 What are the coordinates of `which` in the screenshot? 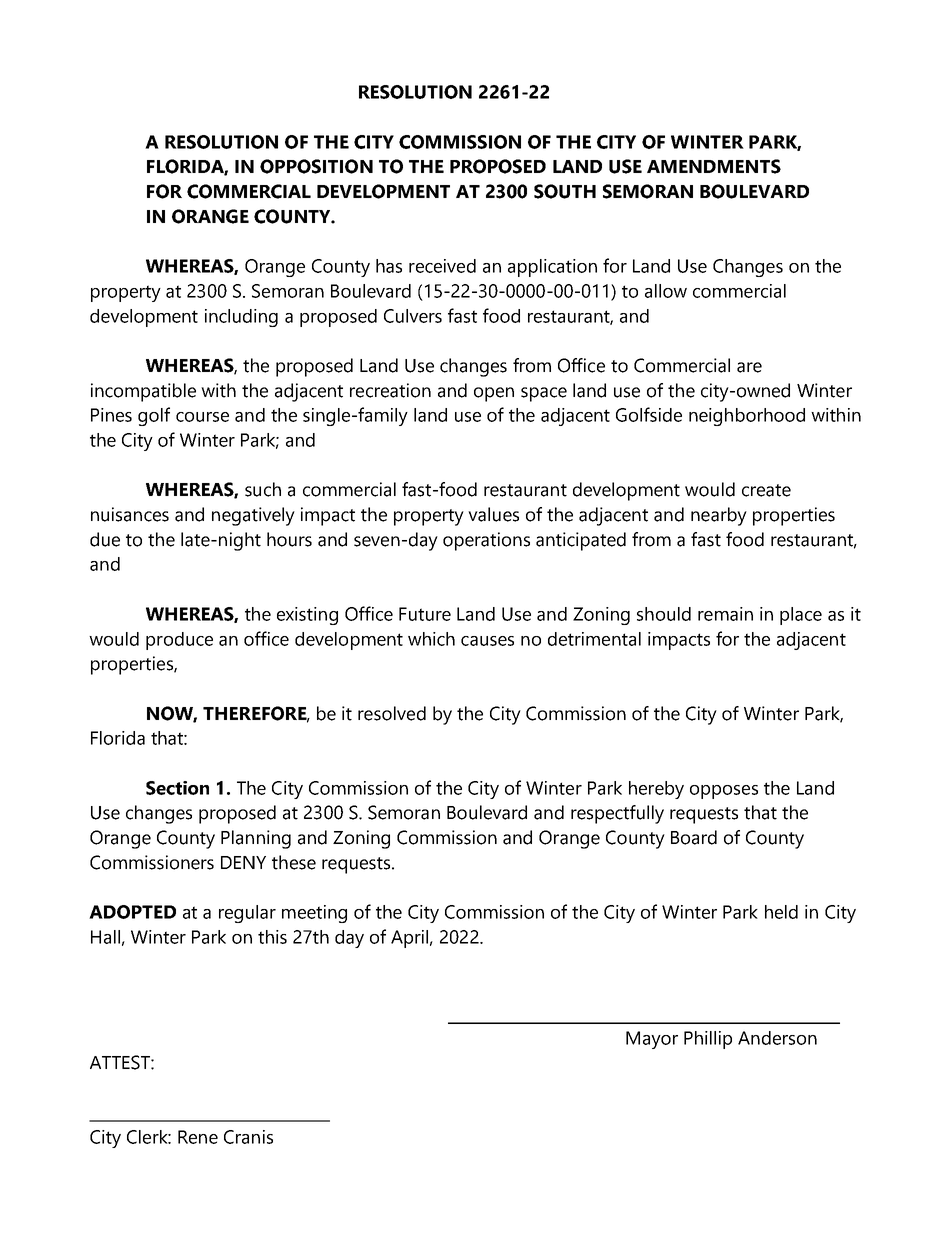 It's located at (431, 639).
